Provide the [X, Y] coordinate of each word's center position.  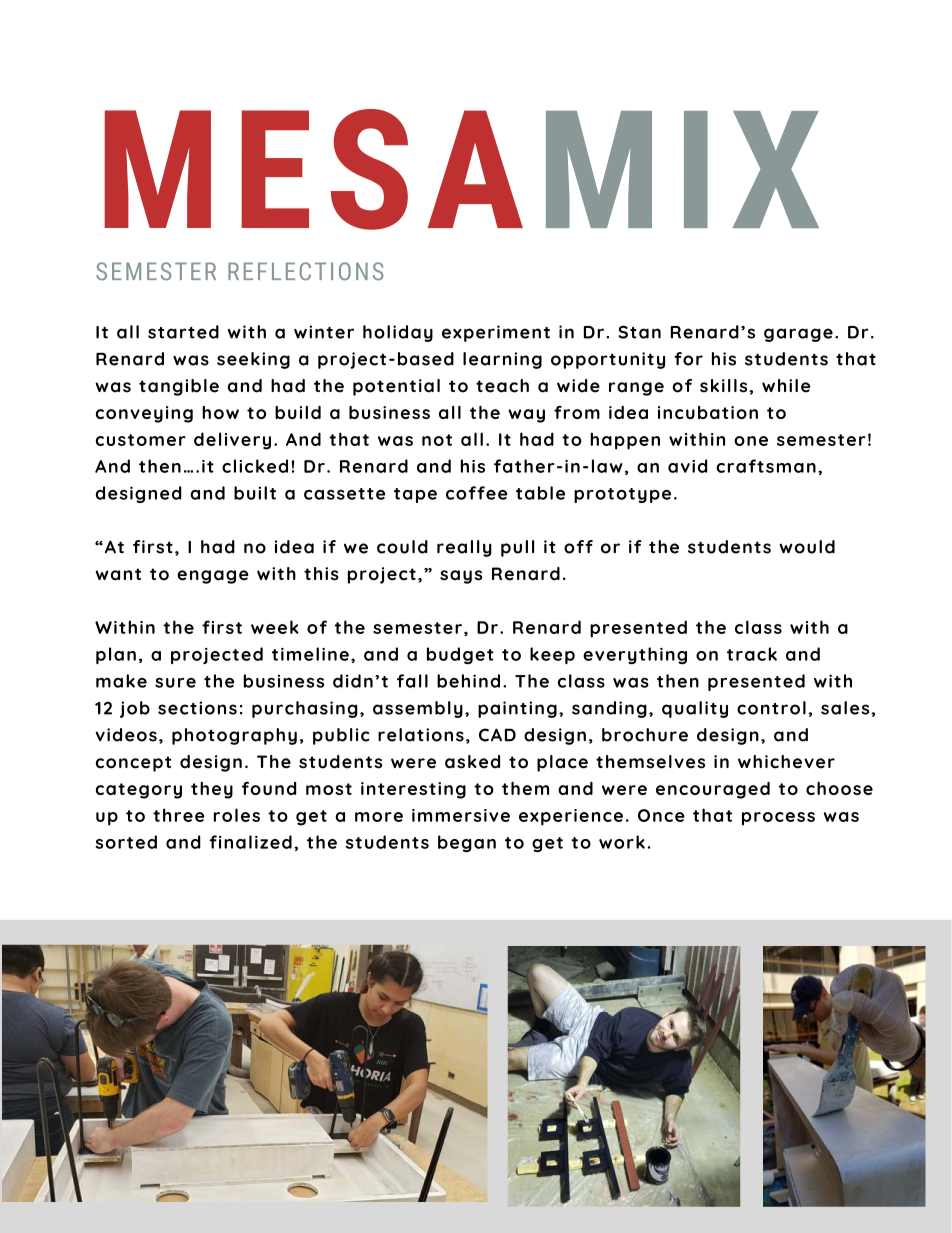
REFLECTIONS [306, 271]
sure [175, 683]
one [751, 441]
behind [468, 681]
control [771, 708]
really [464, 548]
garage [798, 335]
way [526, 416]
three [179, 815]
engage [213, 577]
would [807, 547]
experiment [496, 333]
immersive [461, 815]
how [220, 412]
